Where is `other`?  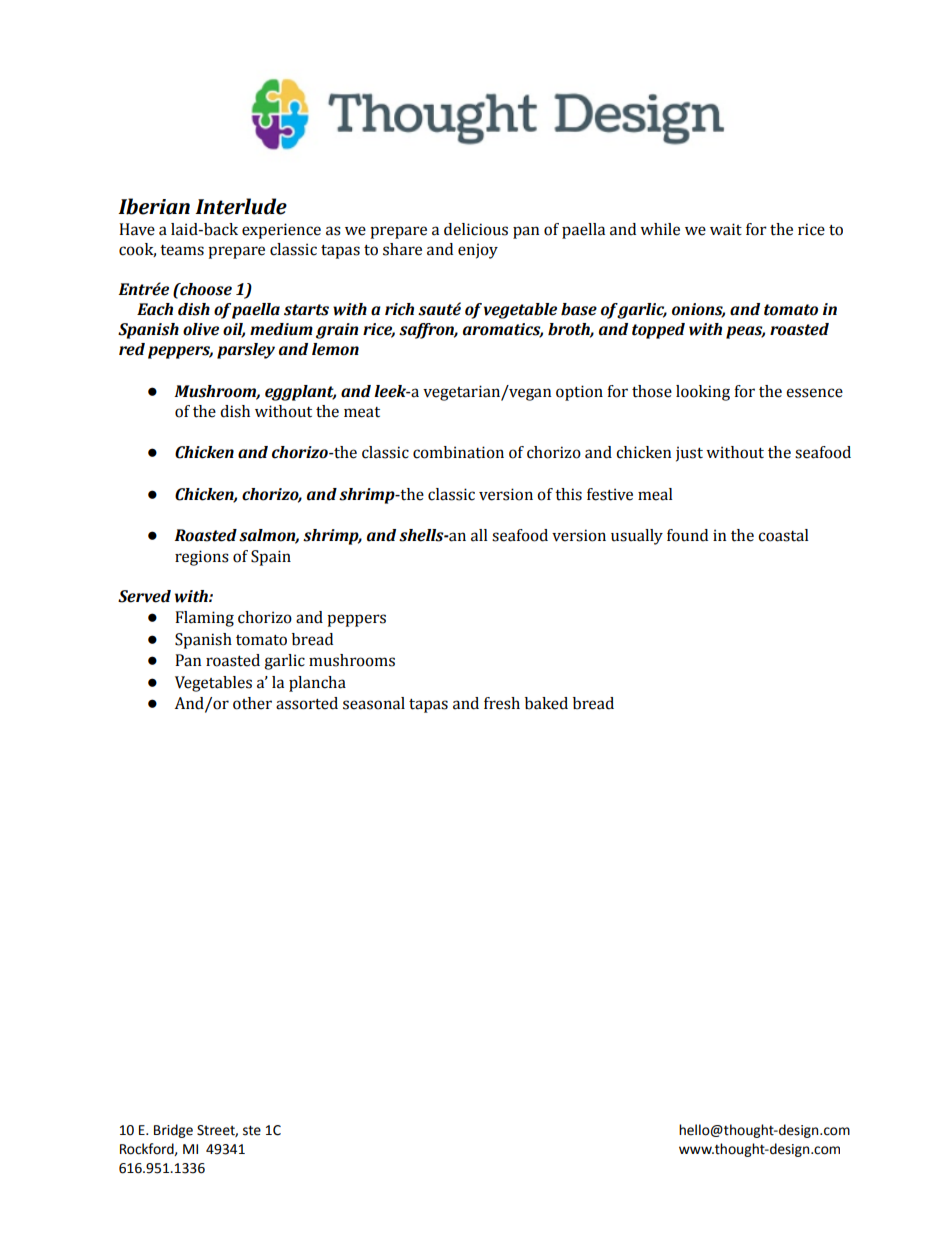 other is located at coordinates (252, 703).
